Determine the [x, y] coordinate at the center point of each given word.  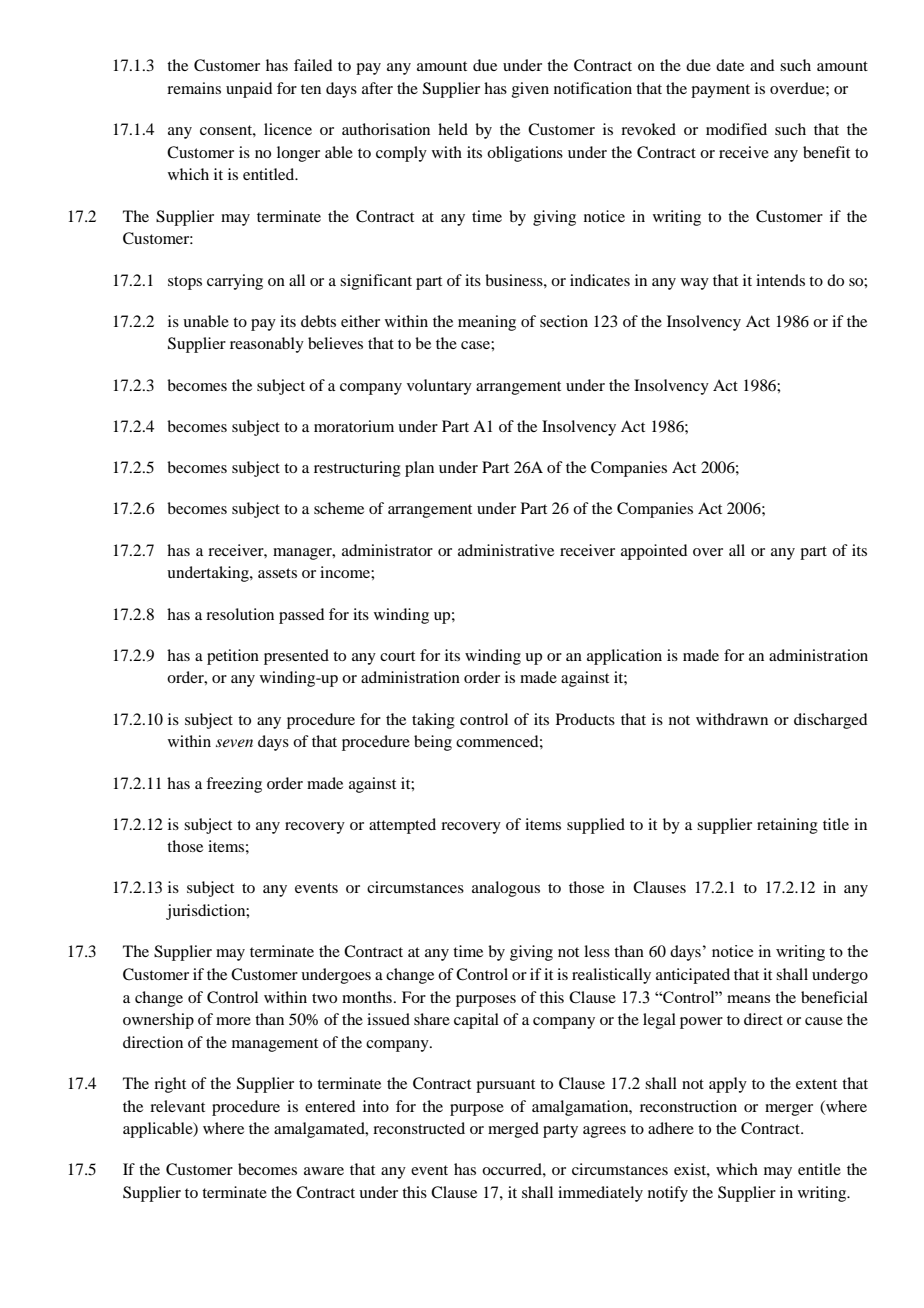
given [530, 90]
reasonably [267, 345]
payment [720, 91]
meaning [487, 323]
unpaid [249, 90]
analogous [506, 889]
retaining [787, 826]
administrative [506, 550]
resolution [240, 614]
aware [324, 1171]
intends [780, 280]
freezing [234, 785]
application [624, 657]
